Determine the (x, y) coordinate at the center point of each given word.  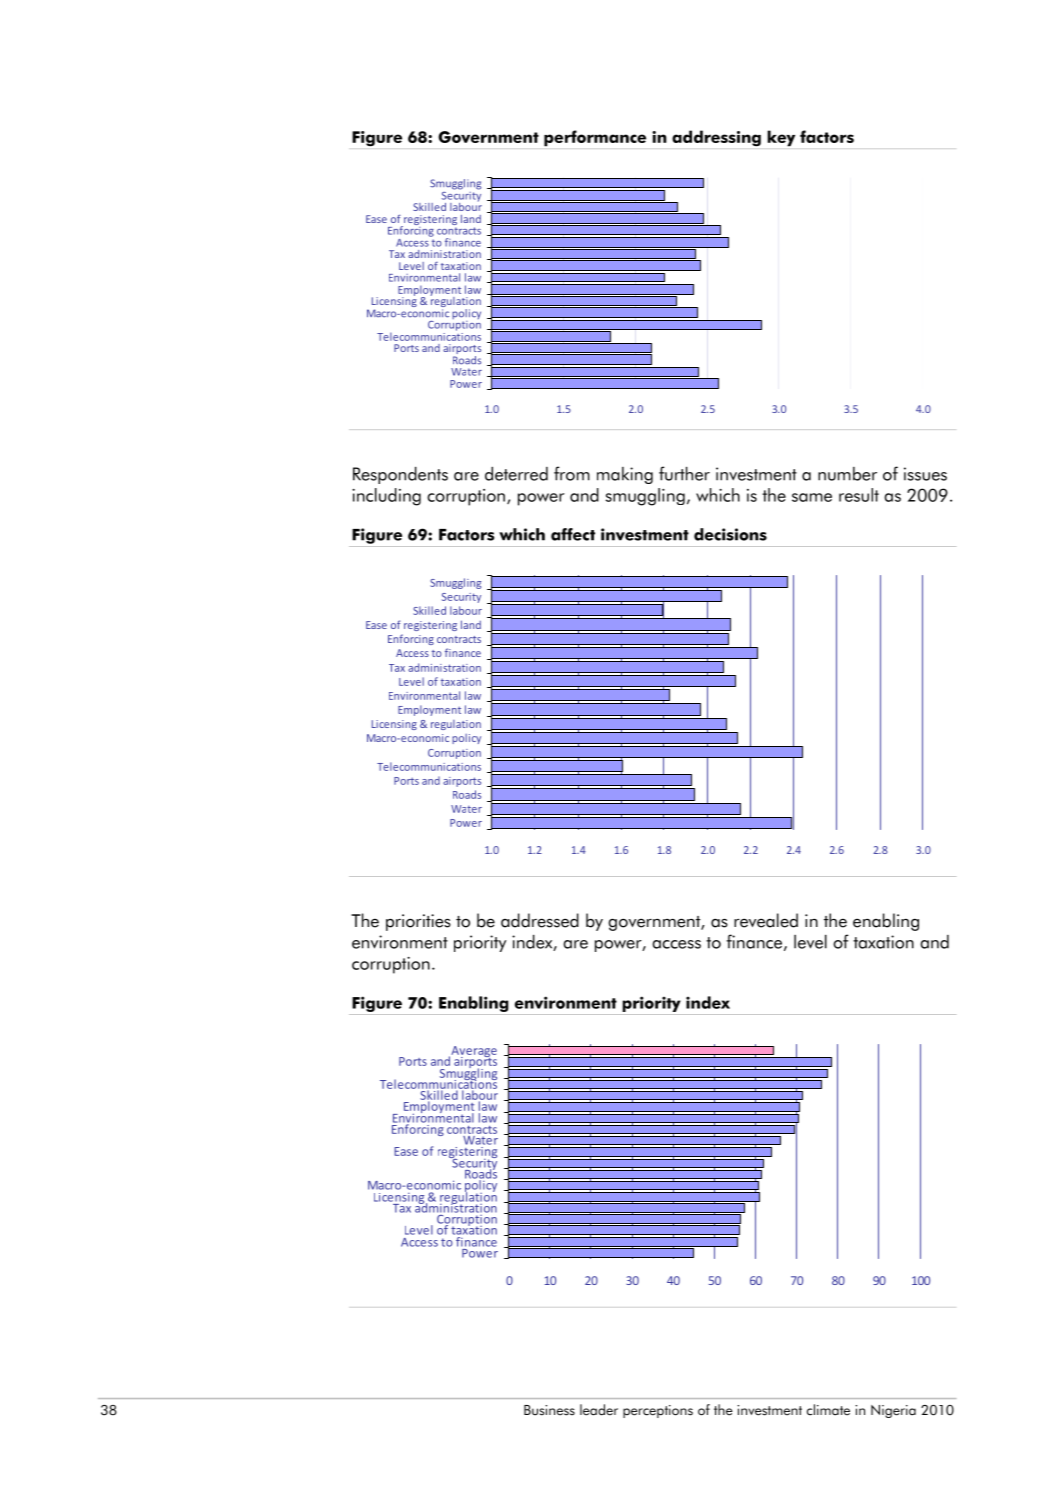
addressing (716, 138)
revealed (766, 920)
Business (549, 1410)
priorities (418, 922)
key (781, 138)
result (859, 495)
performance (595, 138)
